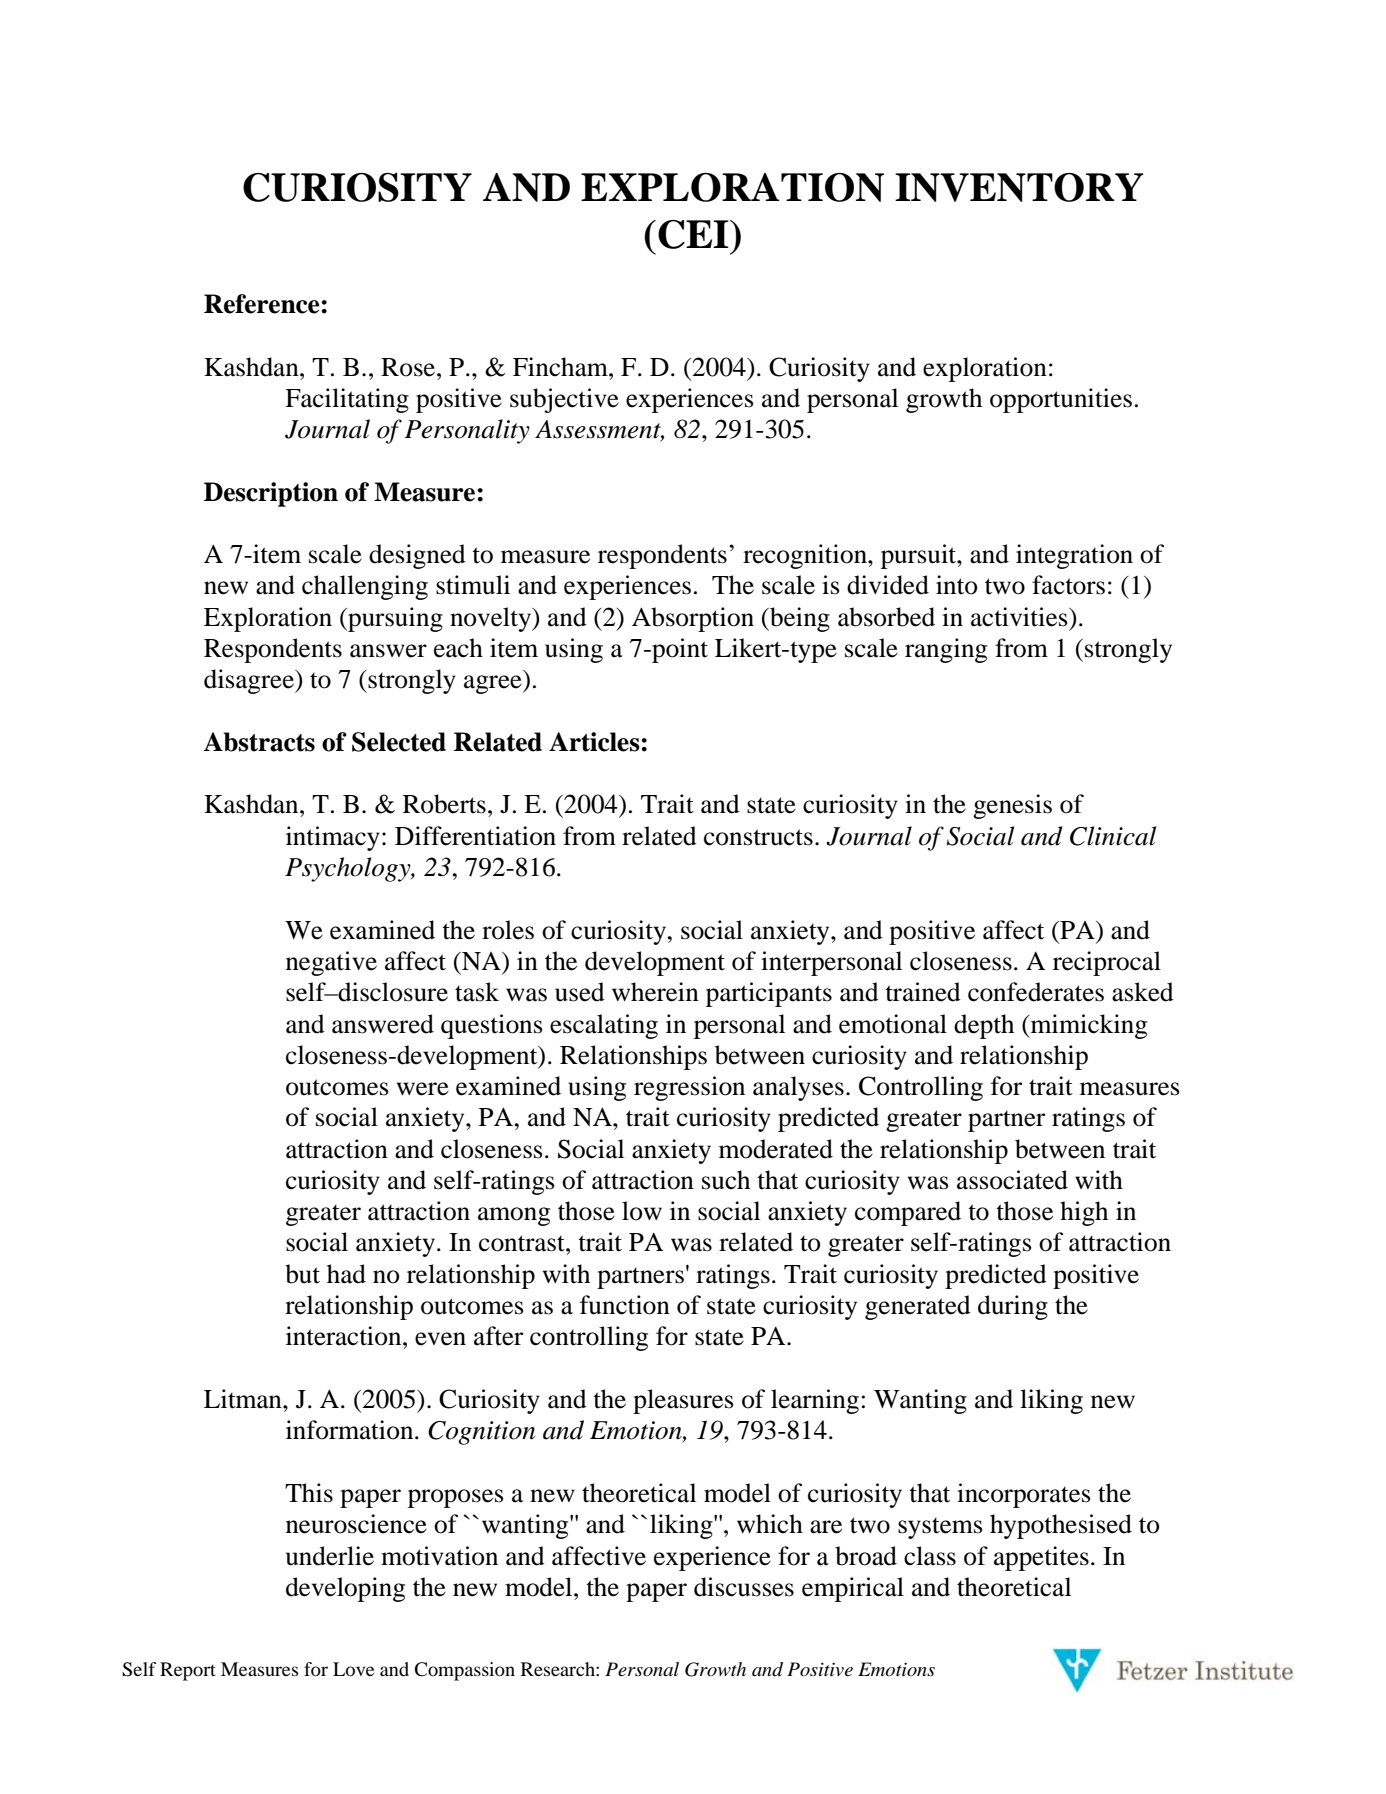 This screenshot has width=1386, height=1794. I want to click on ranging, so click(946, 650).
